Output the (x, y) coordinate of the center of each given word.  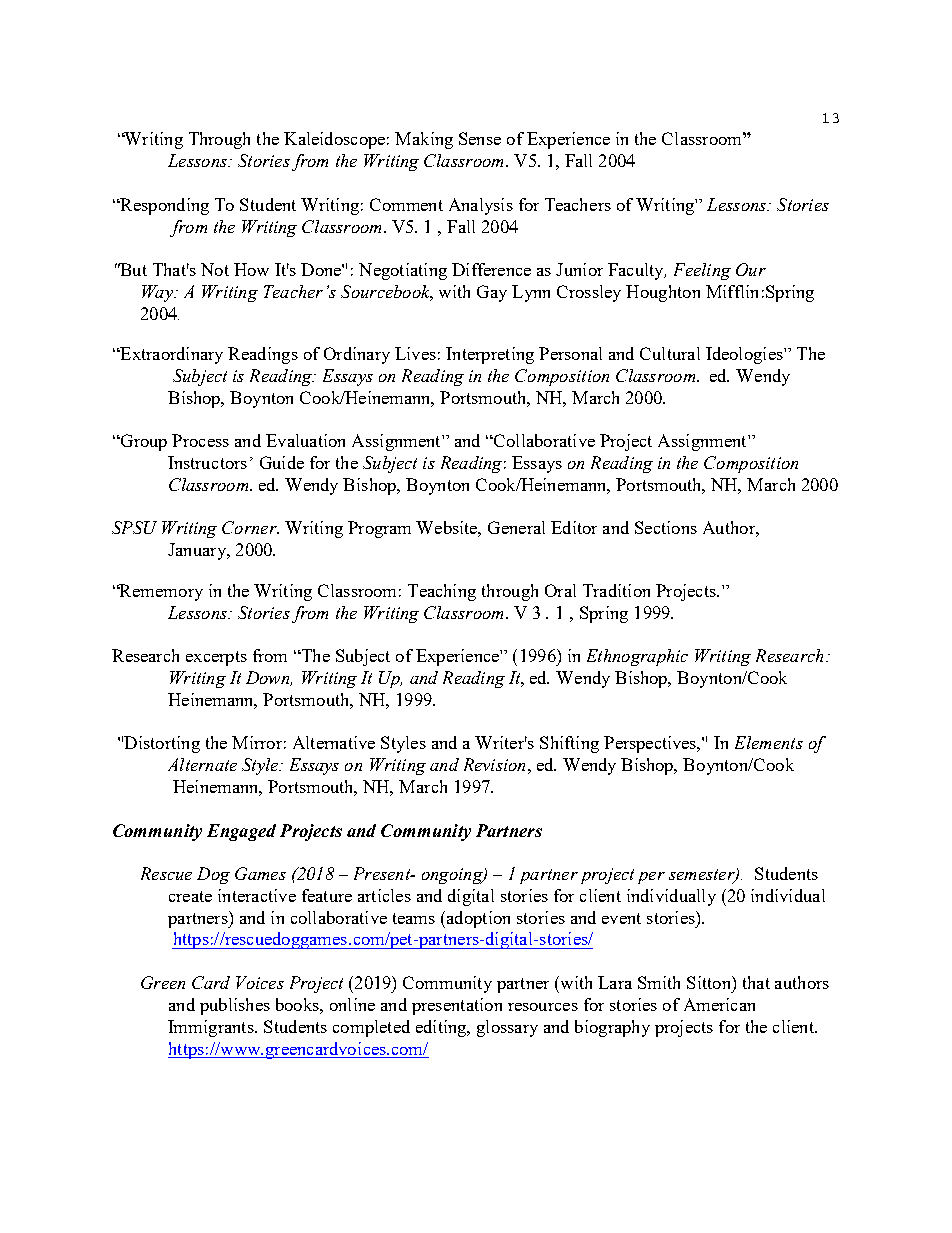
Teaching (442, 592)
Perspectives (651, 744)
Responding (163, 206)
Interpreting (490, 355)
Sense (480, 138)
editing (442, 1028)
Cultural (670, 353)
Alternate (202, 764)
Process (200, 440)
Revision (494, 764)
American (719, 1004)
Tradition (616, 590)
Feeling (702, 271)
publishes (235, 1006)
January (198, 551)
